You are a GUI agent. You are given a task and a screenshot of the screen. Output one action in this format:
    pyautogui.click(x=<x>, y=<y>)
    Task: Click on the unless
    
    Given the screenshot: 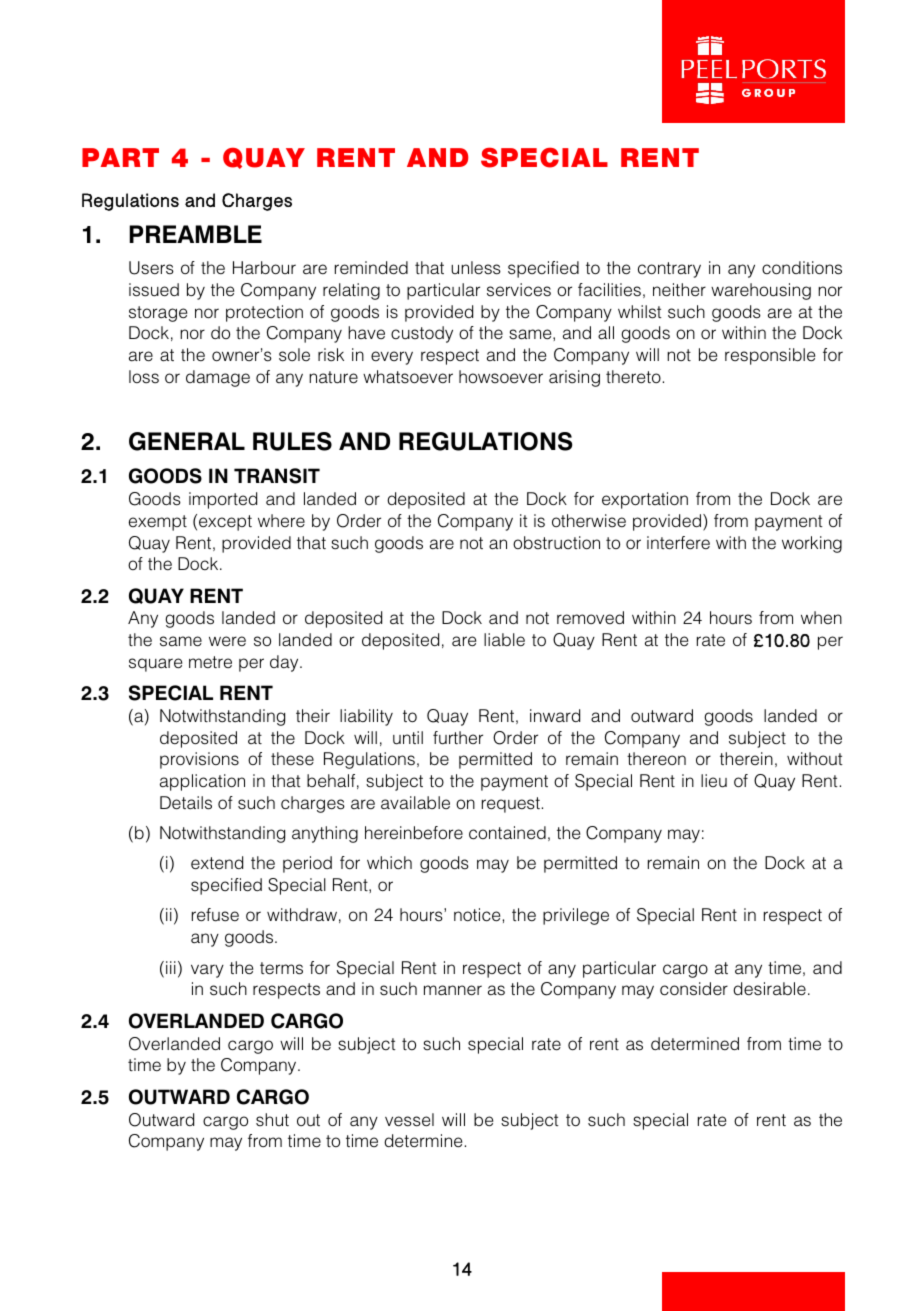 What is the action you would take?
    pyautogui.click(x=476, y=268)
